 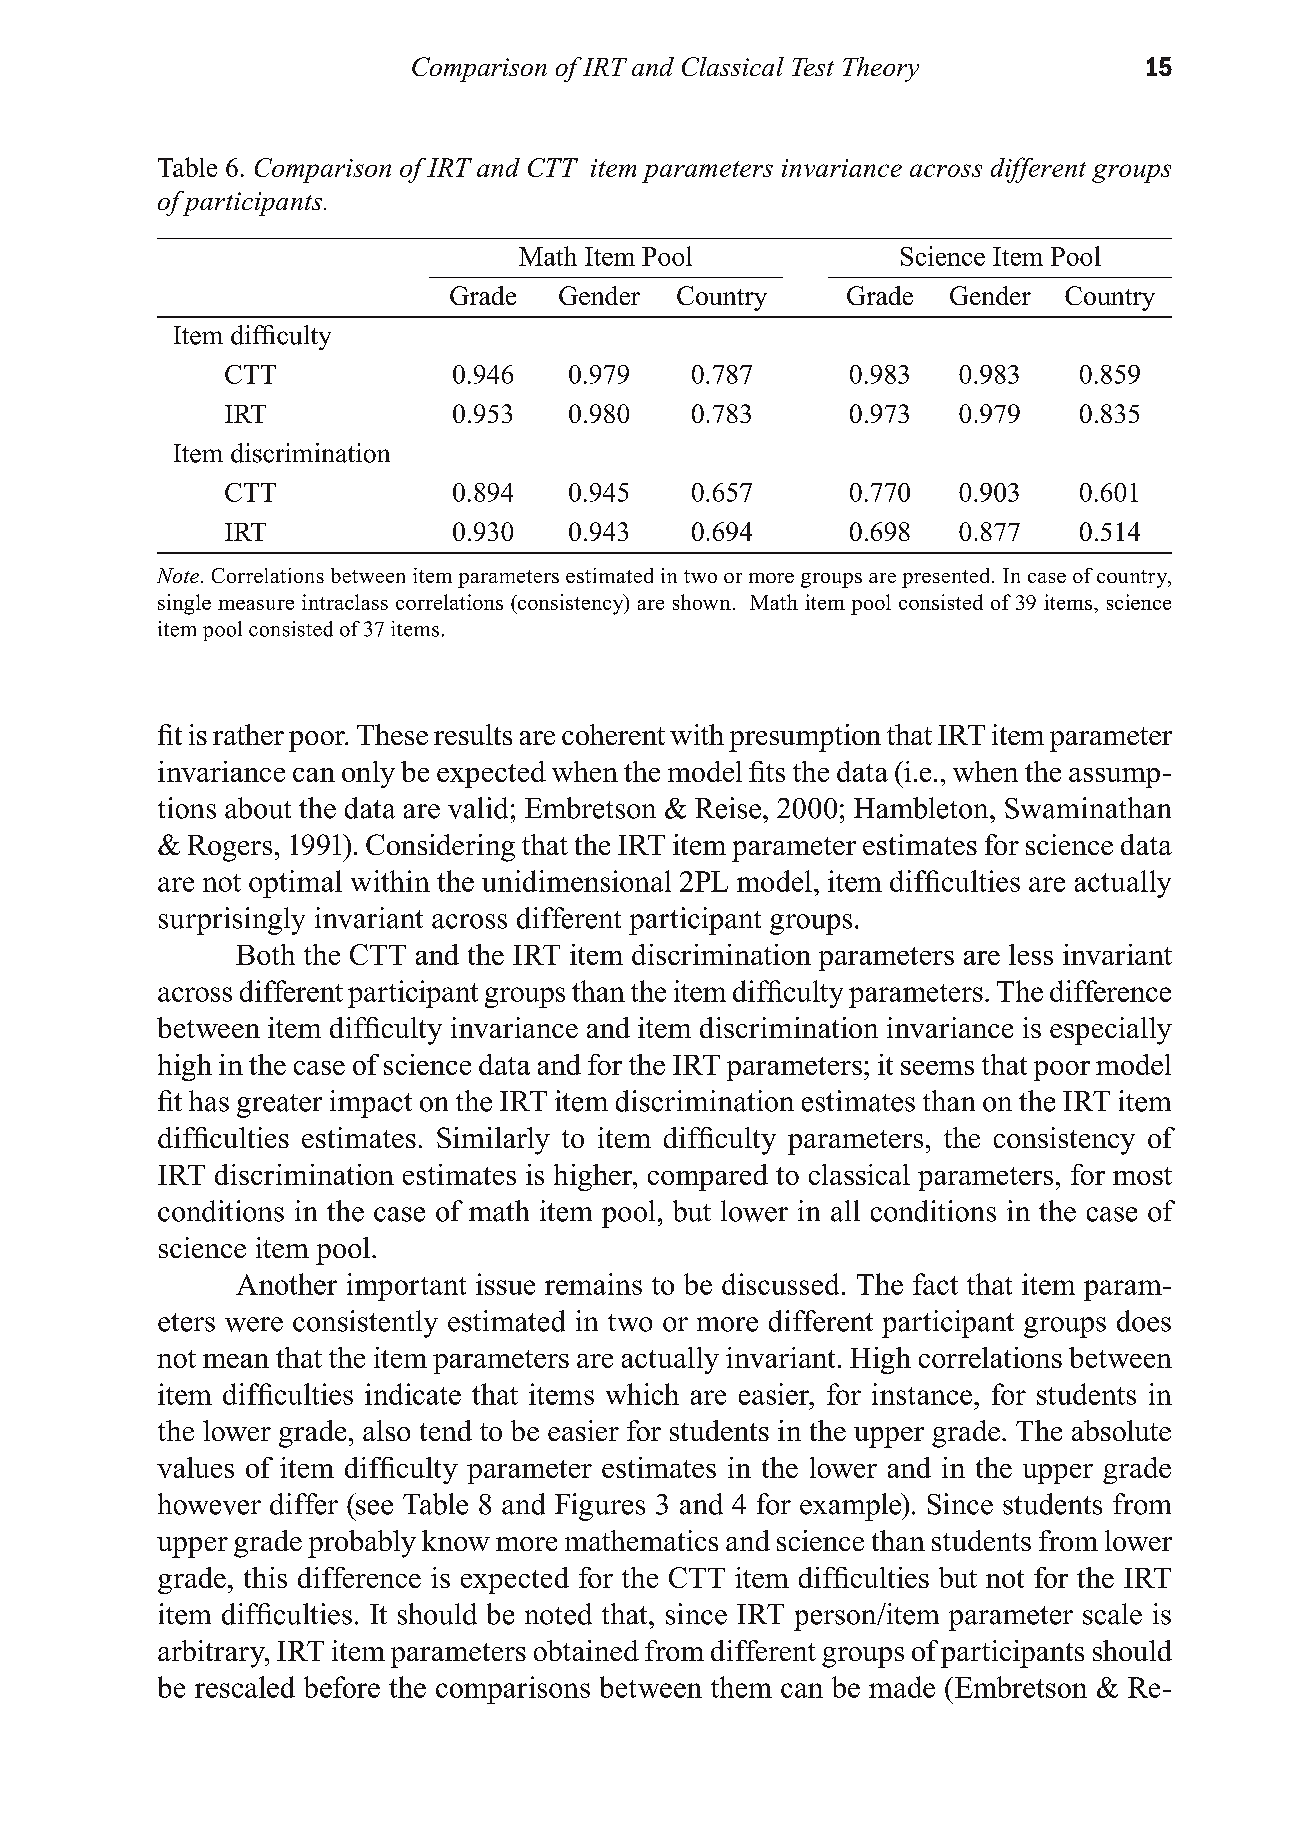 I want to click on Test, so click(x=813, y=67).
